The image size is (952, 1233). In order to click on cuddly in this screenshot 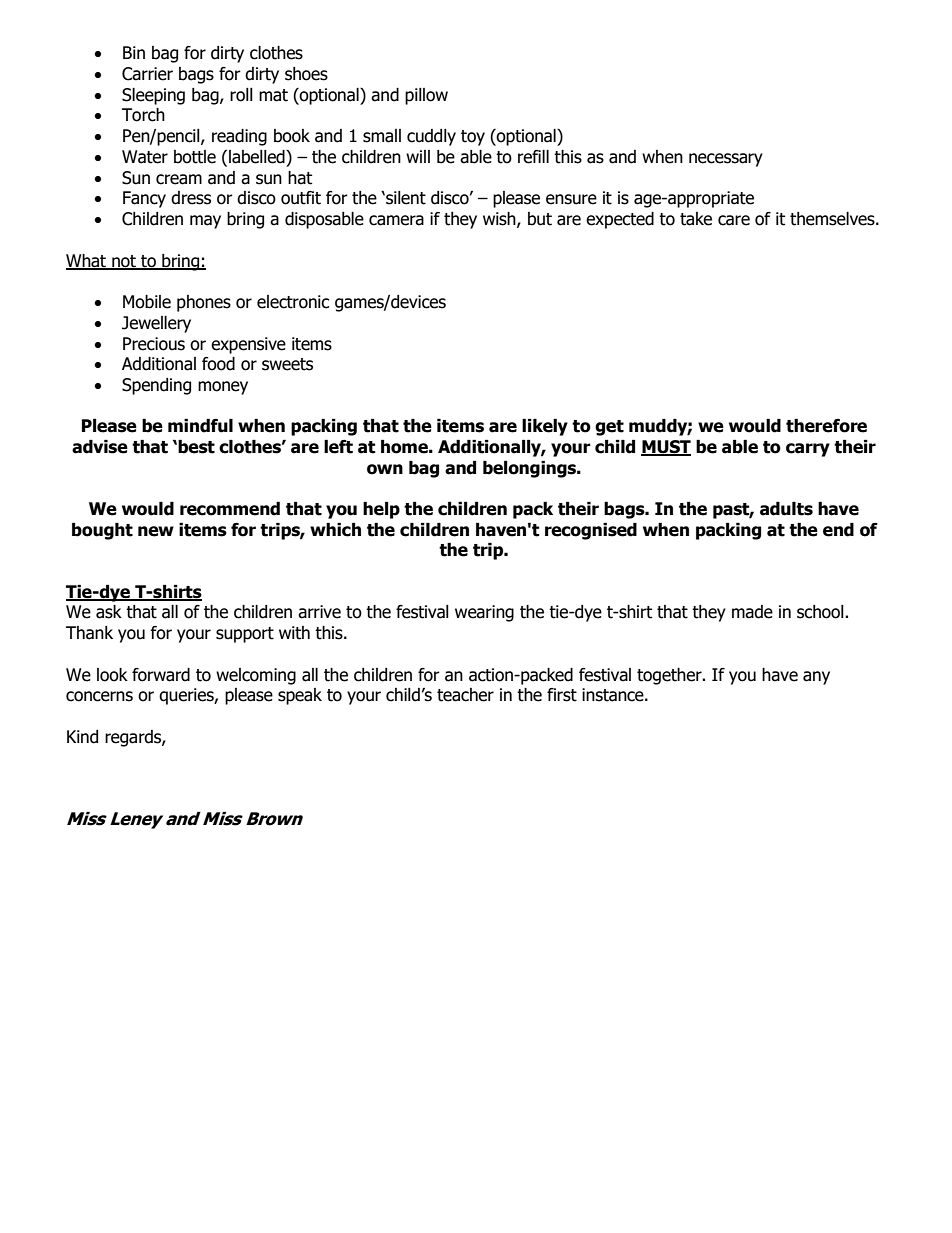, I will do `click(431, 137)`.
